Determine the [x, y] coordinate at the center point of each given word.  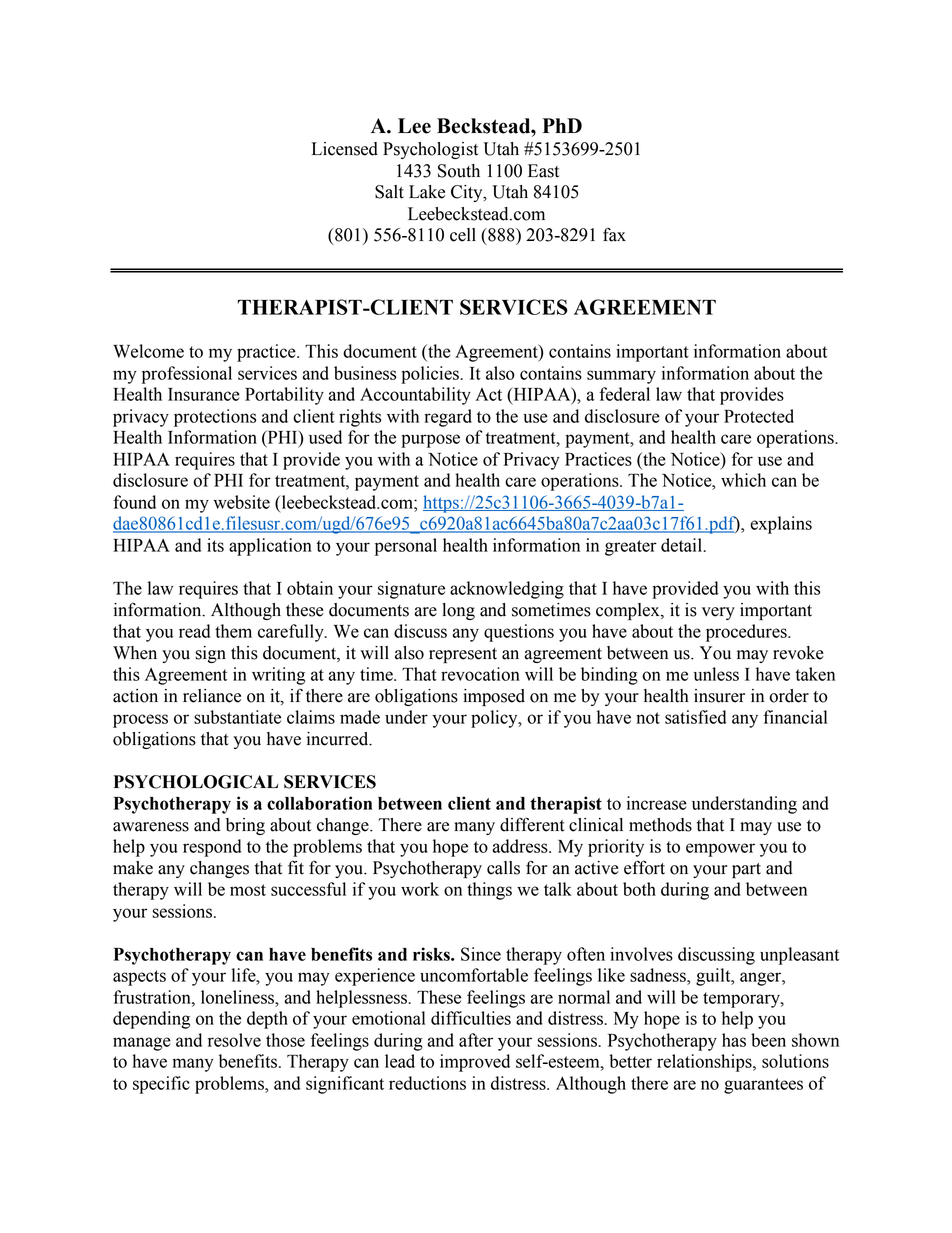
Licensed [345, 149]
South [459, 171]
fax [614, 234]
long [458, 611]
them [233, 631]
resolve [234, 1040]
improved [475, 1063]
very [718, 613]
